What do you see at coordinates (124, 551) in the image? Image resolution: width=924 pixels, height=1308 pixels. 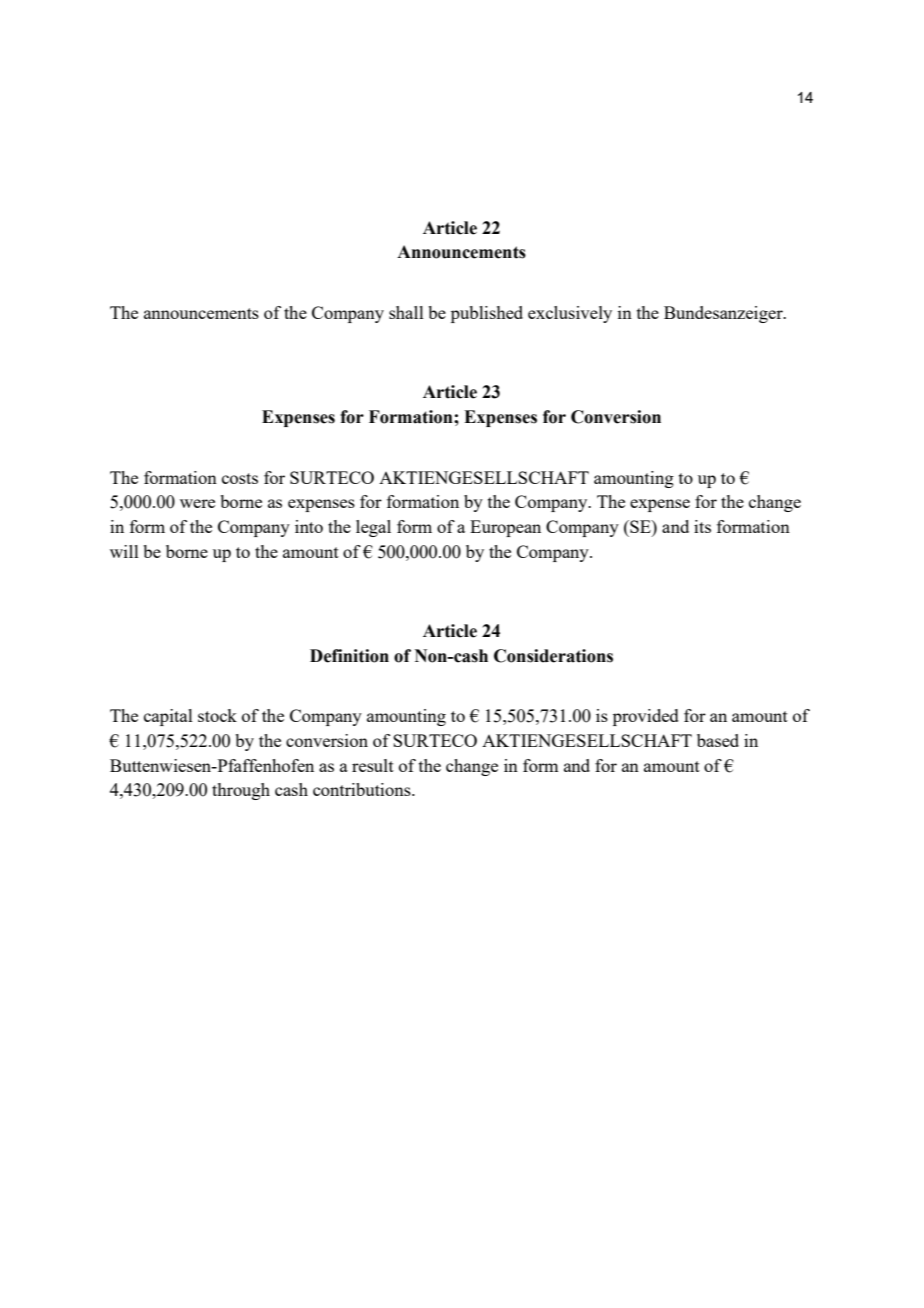 I see `will` at bounding box center [124, 551].
